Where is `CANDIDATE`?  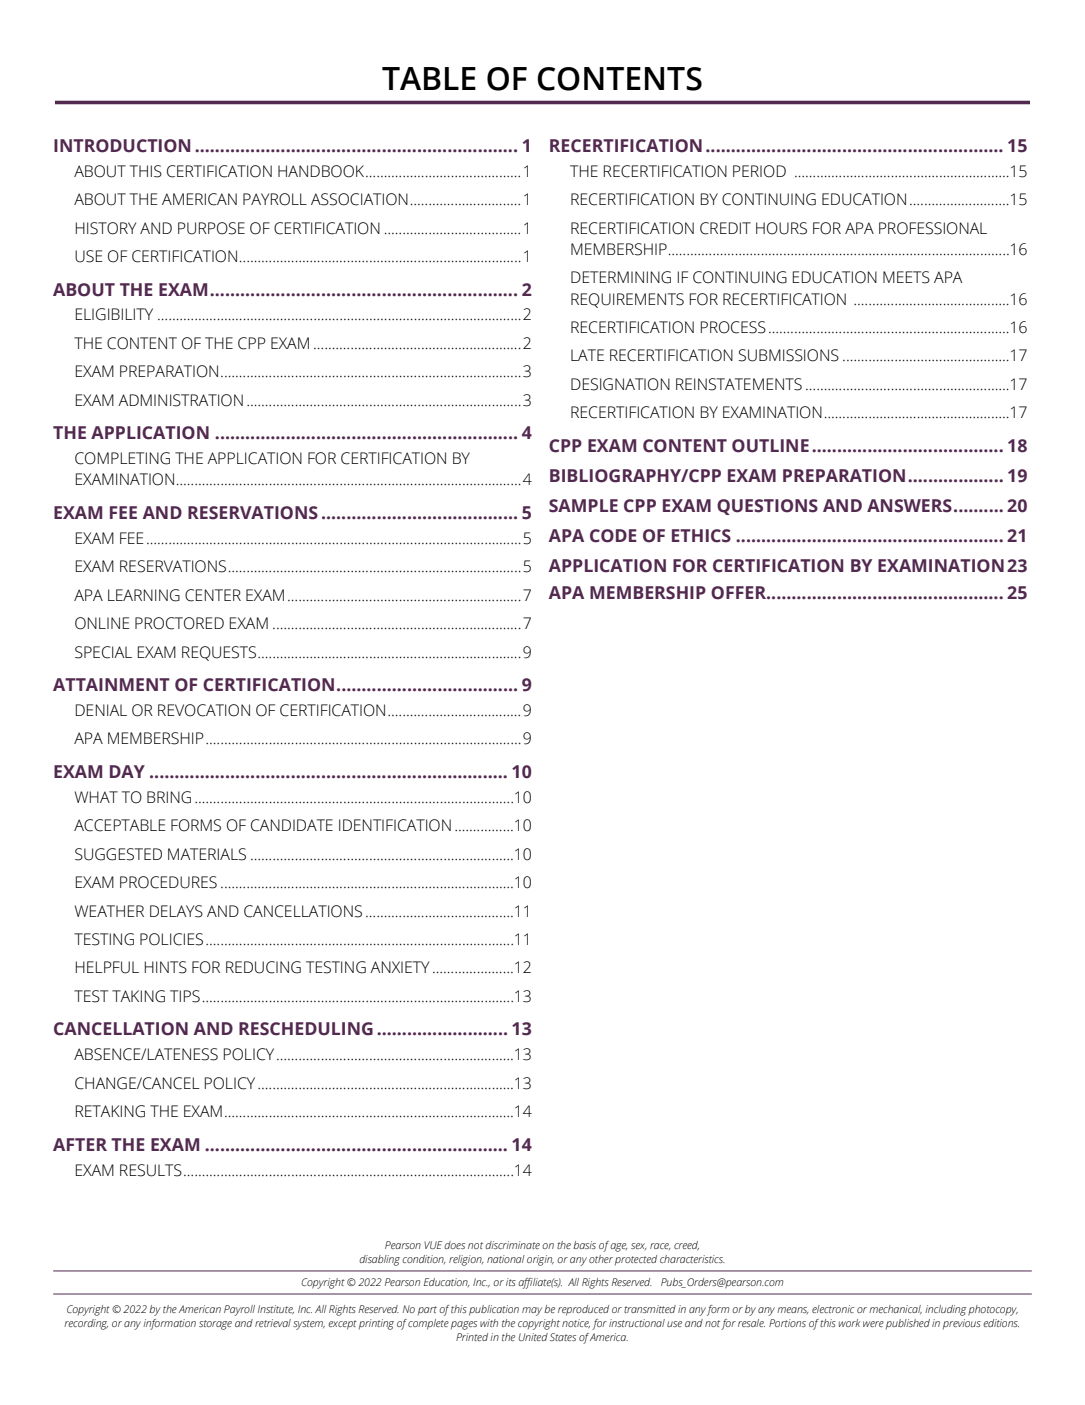 CANDIDATE is located at coordinates (292, 825).
